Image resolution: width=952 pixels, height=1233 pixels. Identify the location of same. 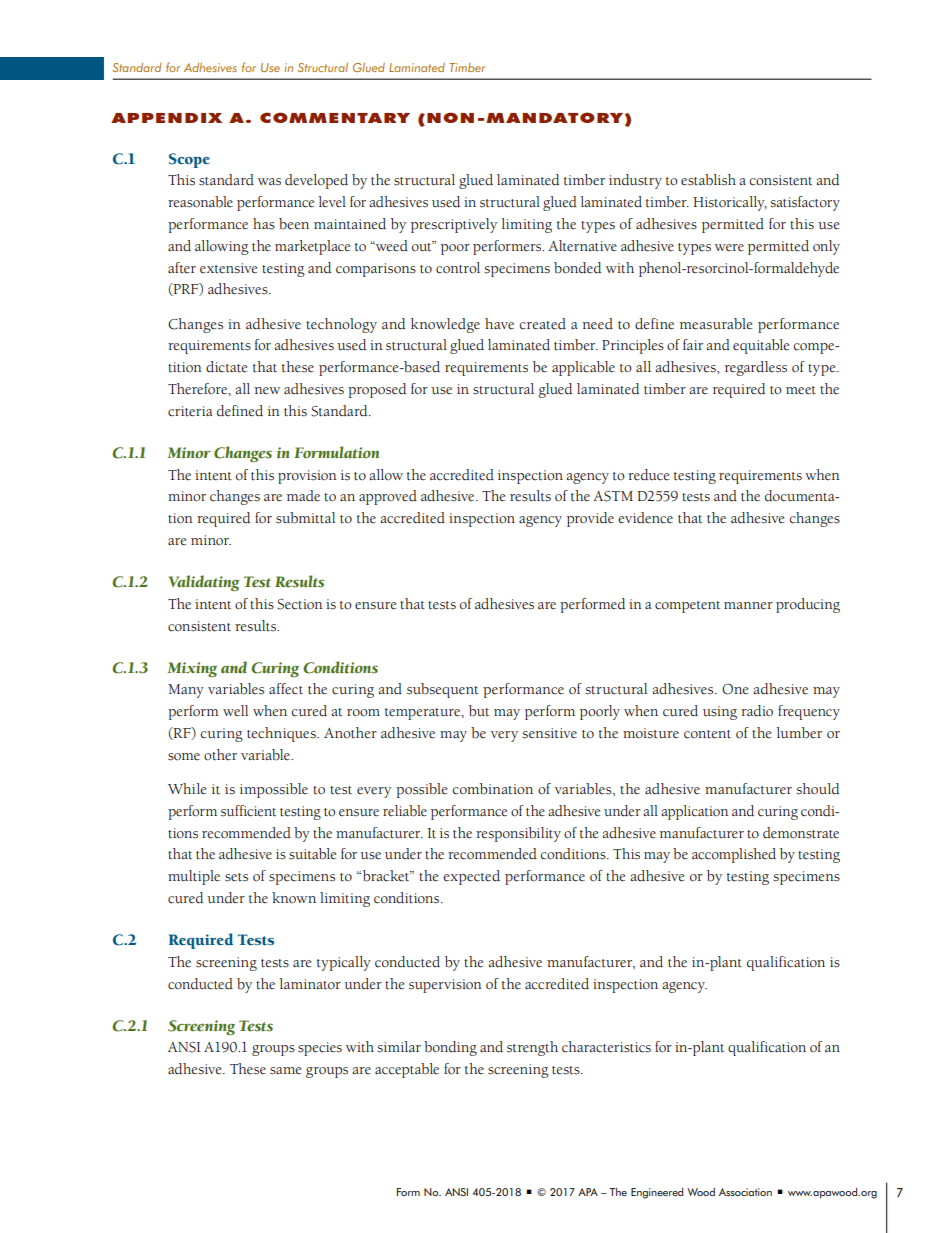
(285, 1071).
